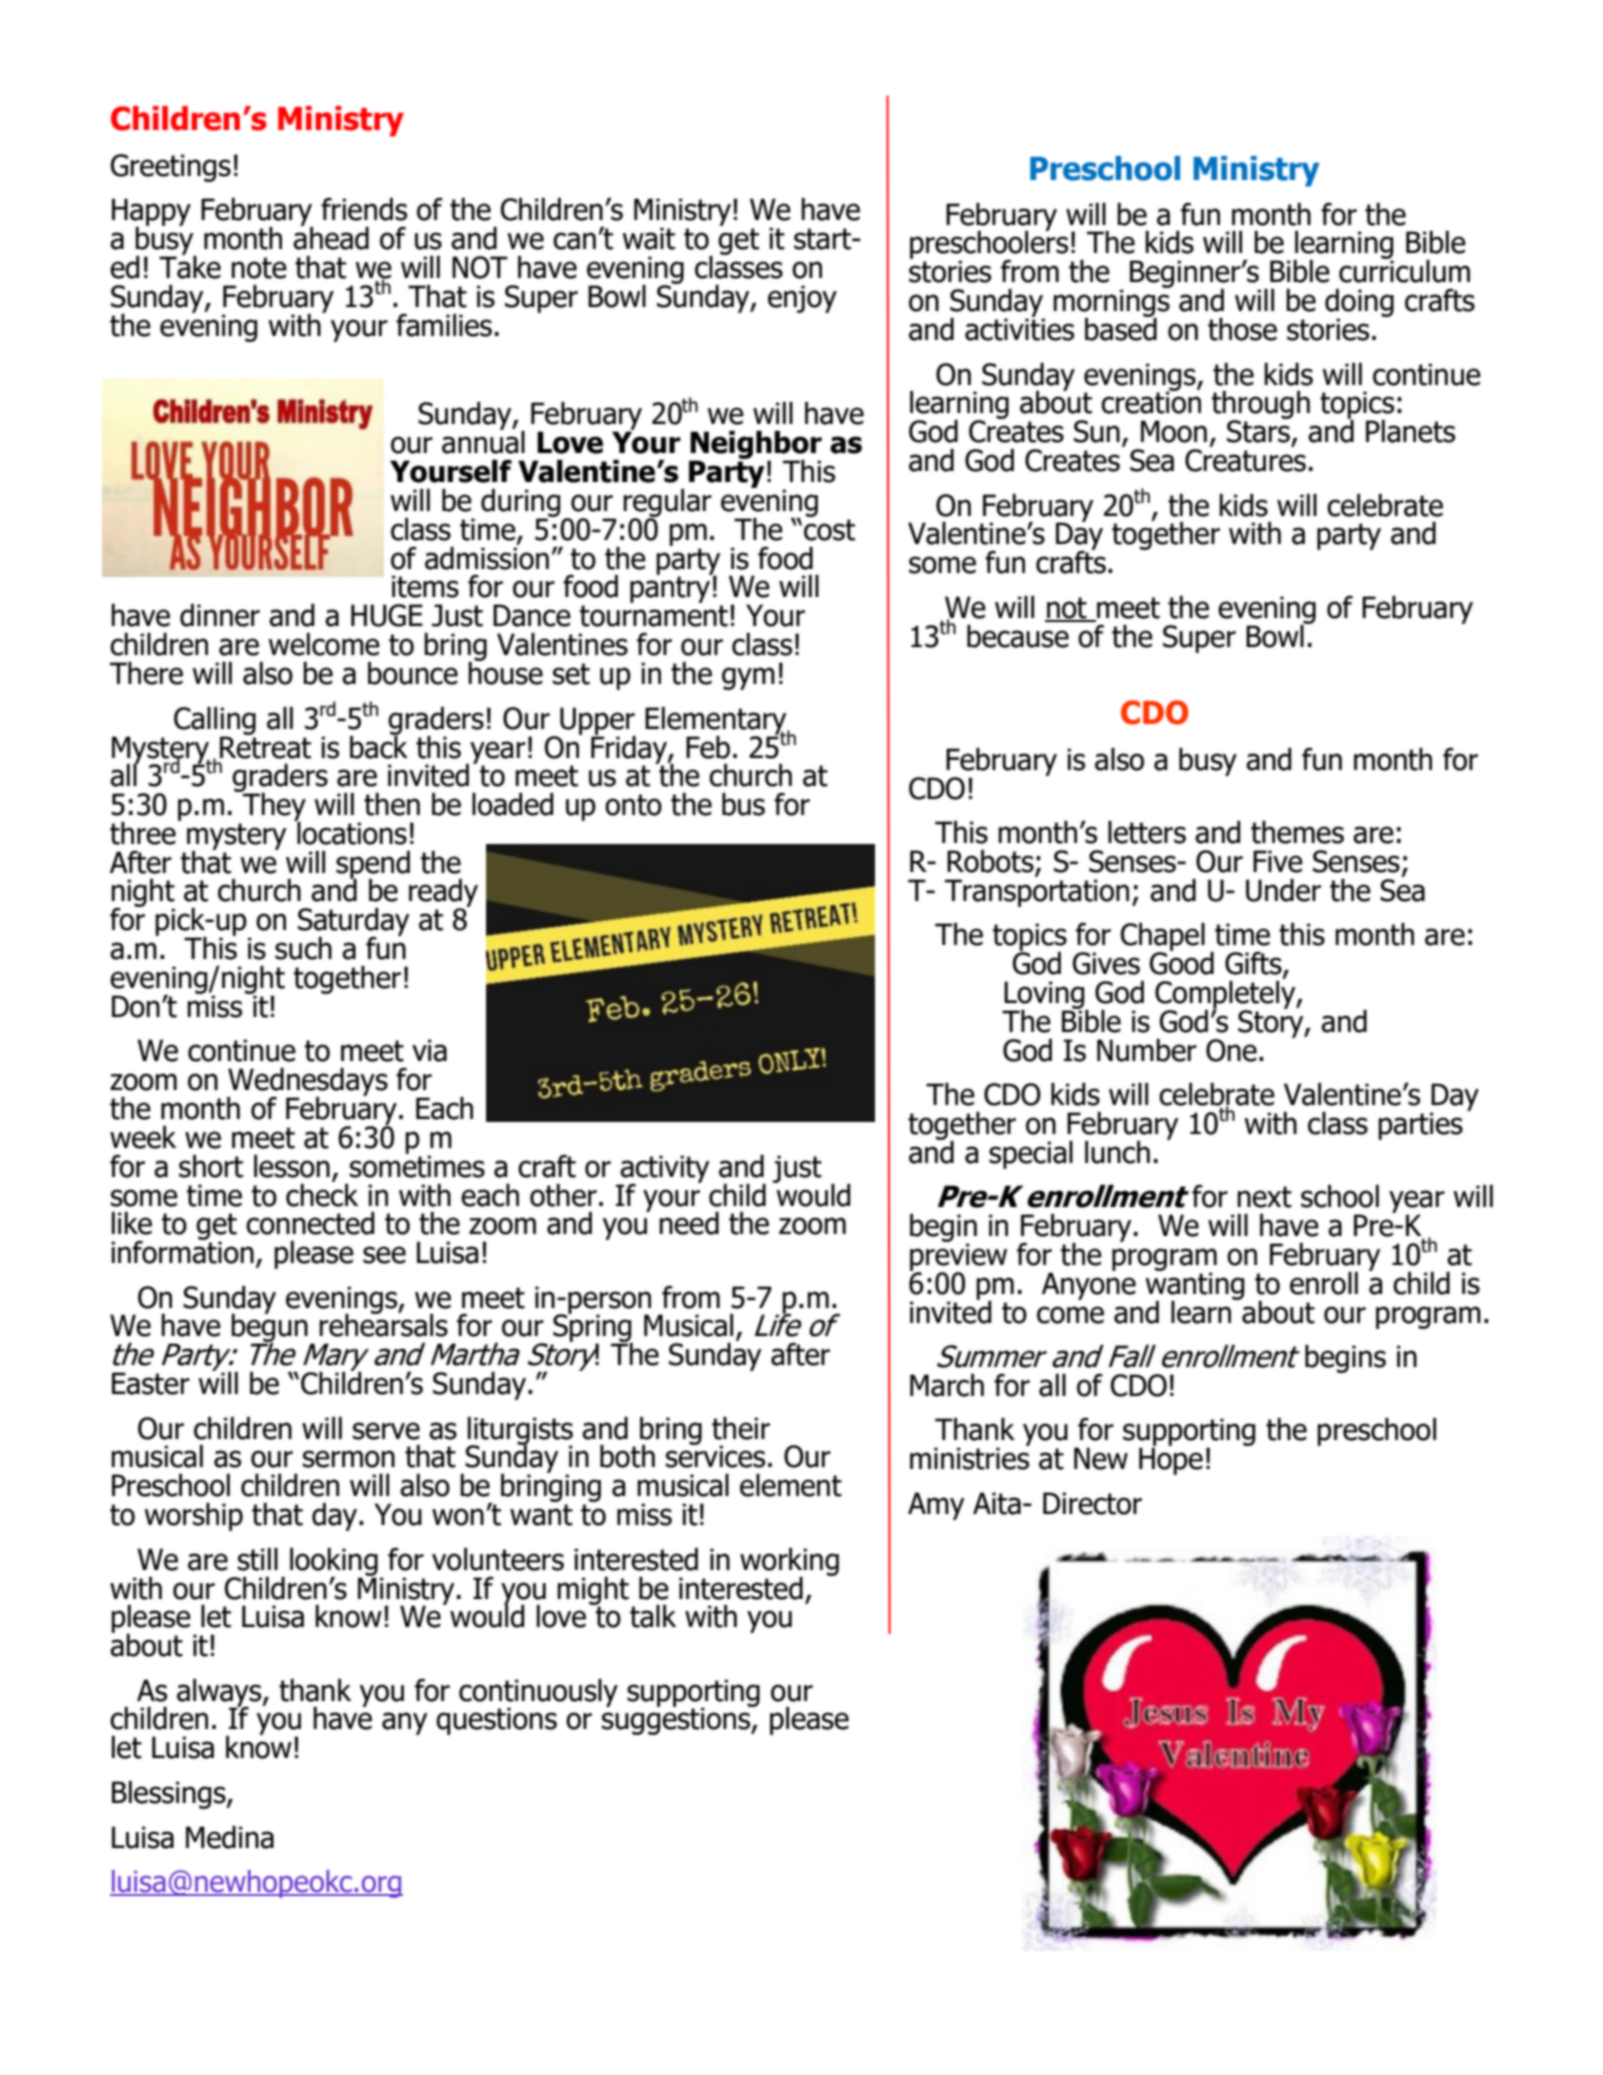  What do you see at coordinates (802, 299) in the page?
I see `enjoy` at bounding box center [802, 299].
